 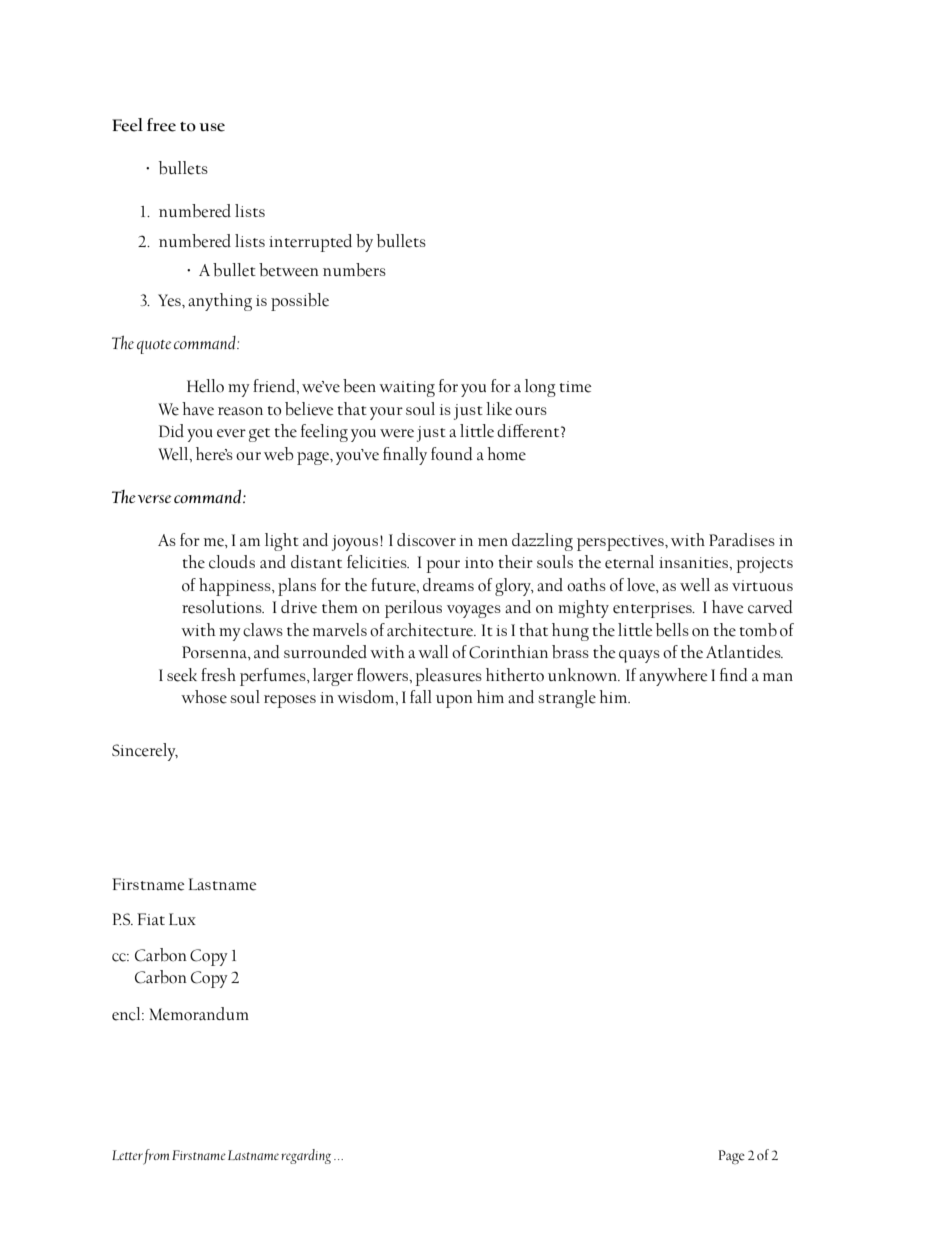 I want to click on long, so click(x=540, y=388).
